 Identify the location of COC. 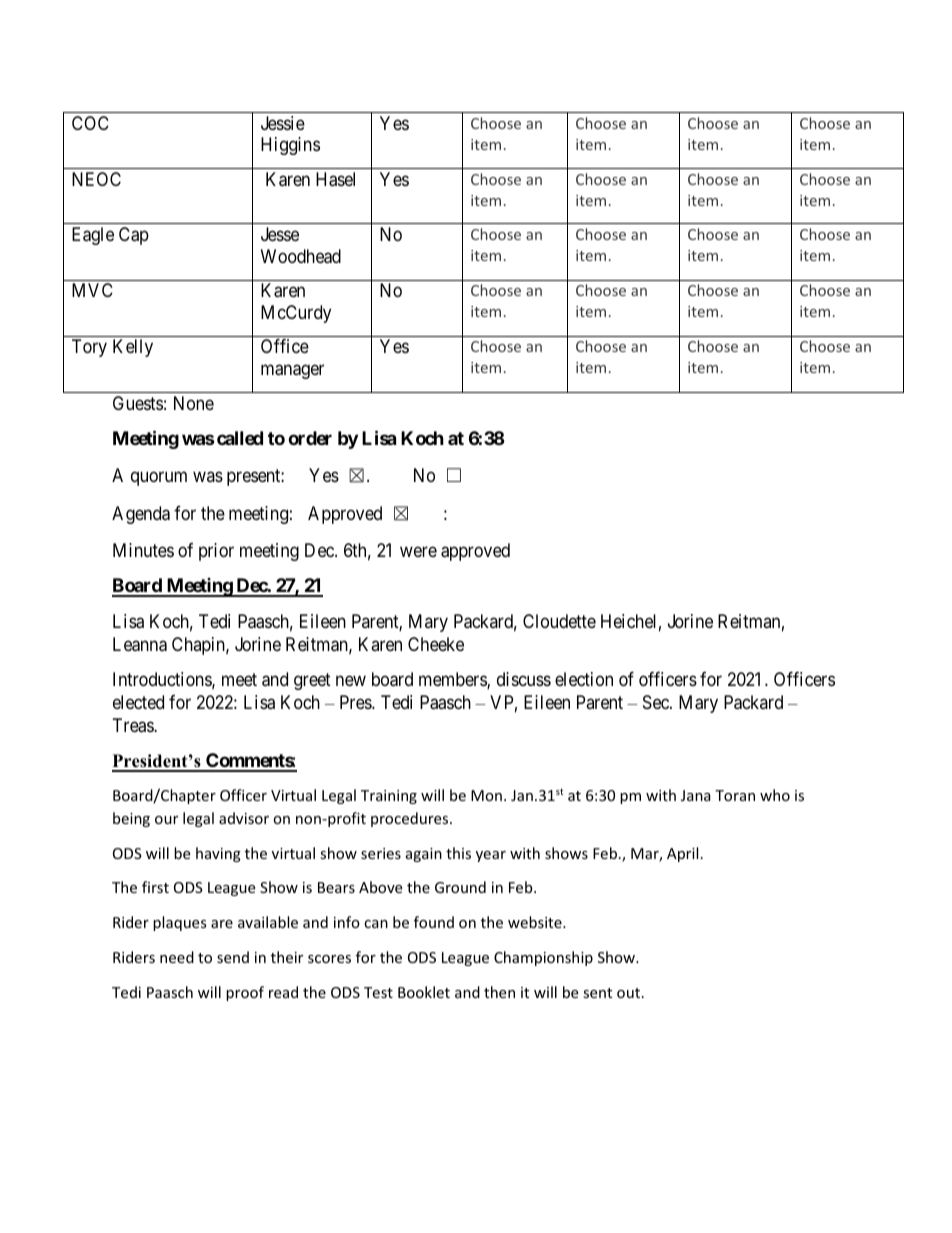
(90, 123).
